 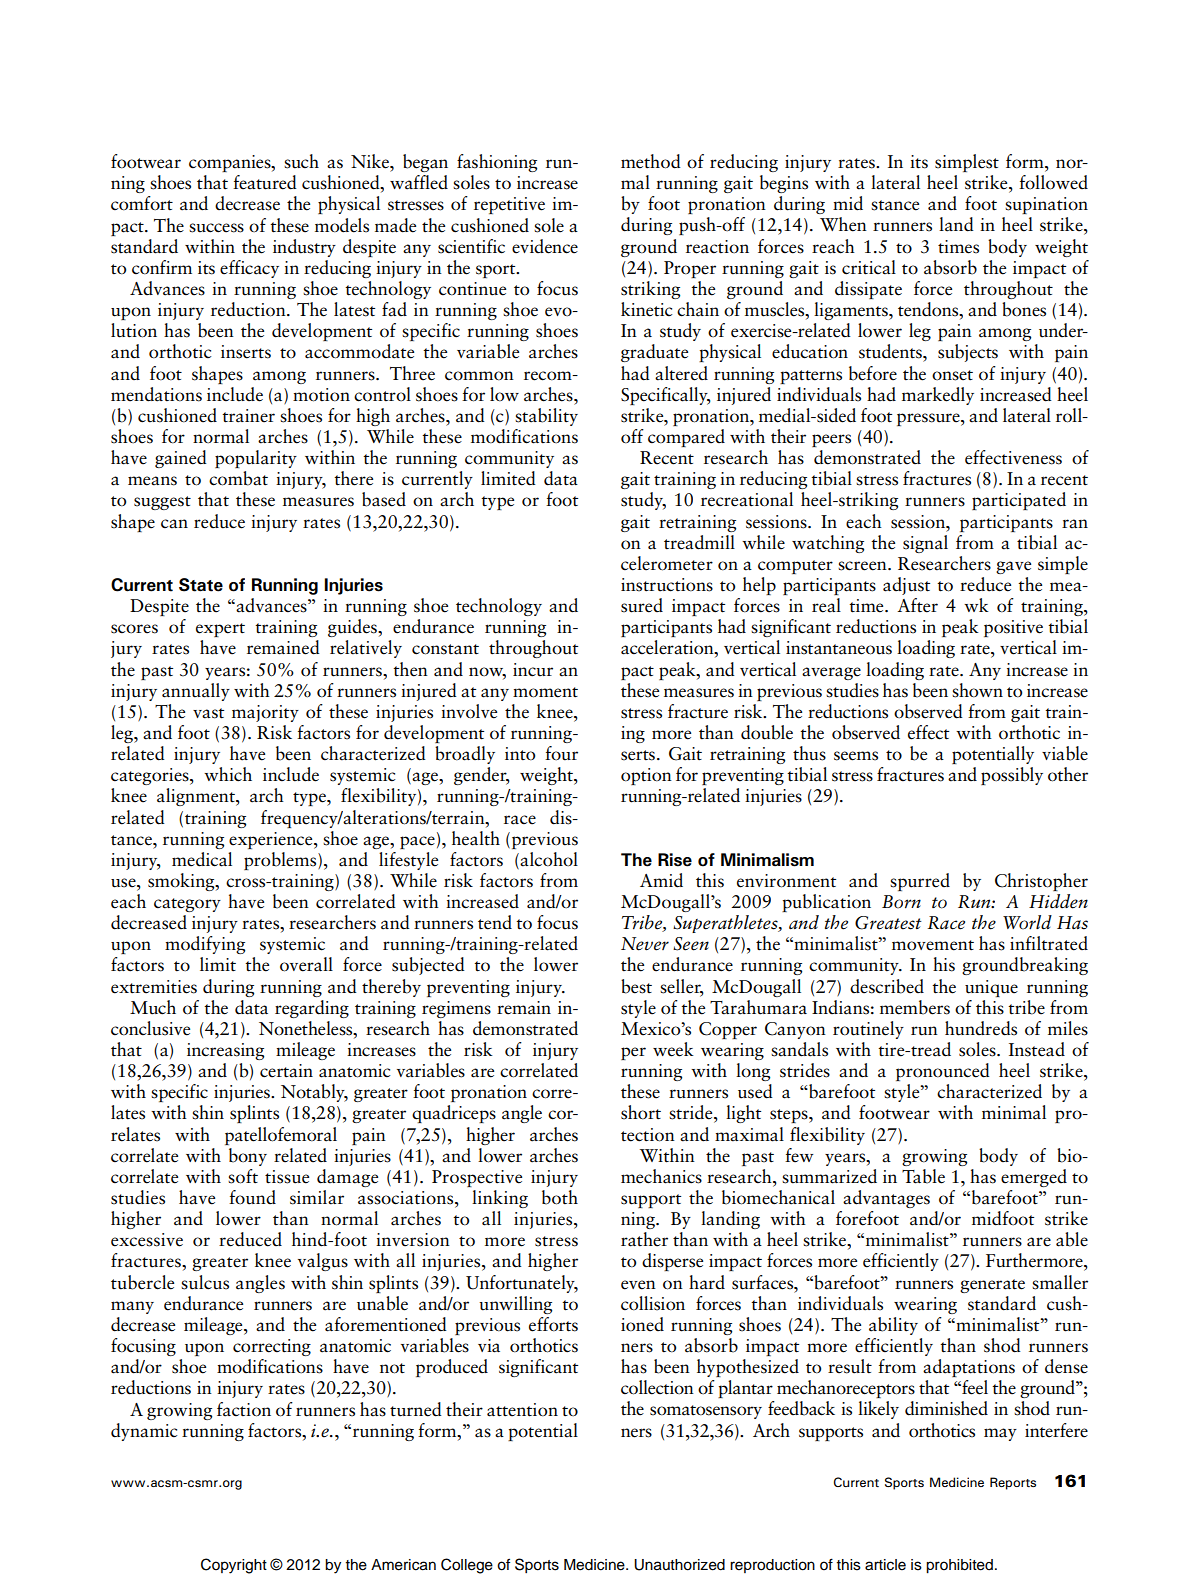 What do you see at coordinates (943, 1072) in the document?
I see `pronounced` at bounding box center [943, 1072].
